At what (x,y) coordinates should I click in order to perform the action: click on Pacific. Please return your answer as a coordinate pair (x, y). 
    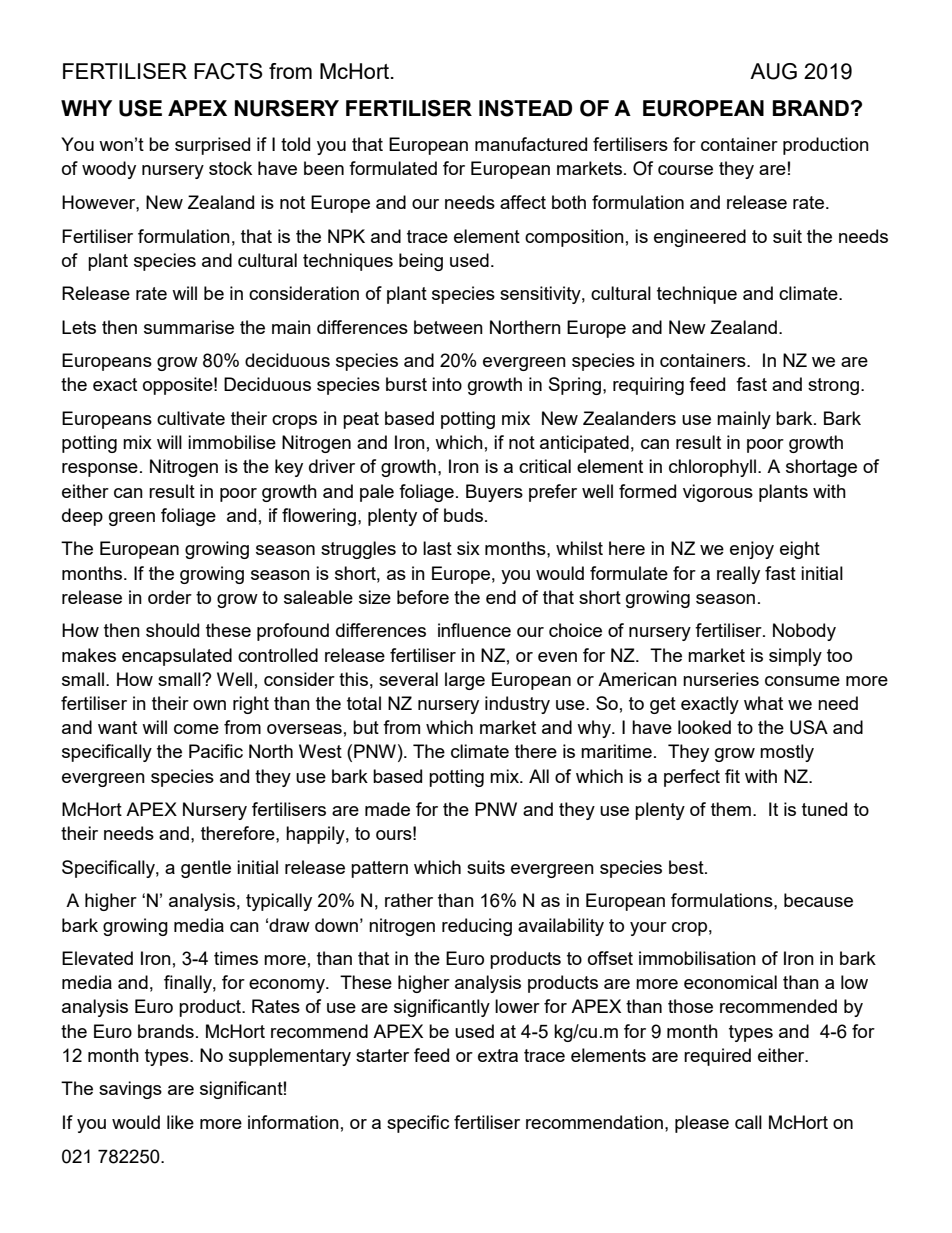
    Looking at the image, I should click on (216, 751).
